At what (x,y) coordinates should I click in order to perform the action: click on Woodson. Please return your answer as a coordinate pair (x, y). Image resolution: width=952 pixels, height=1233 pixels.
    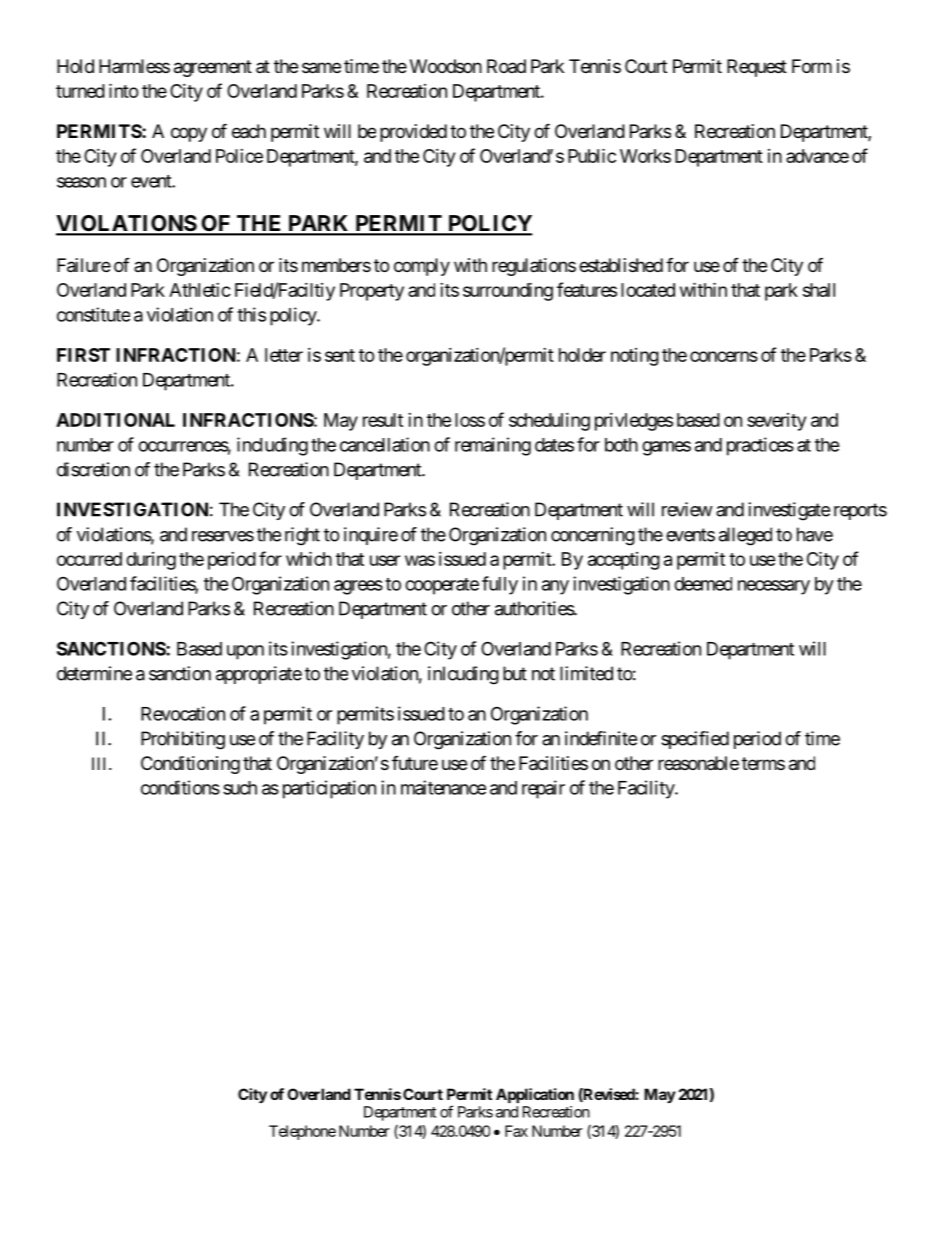
    Looking at the image, I should click on (446, 66).
